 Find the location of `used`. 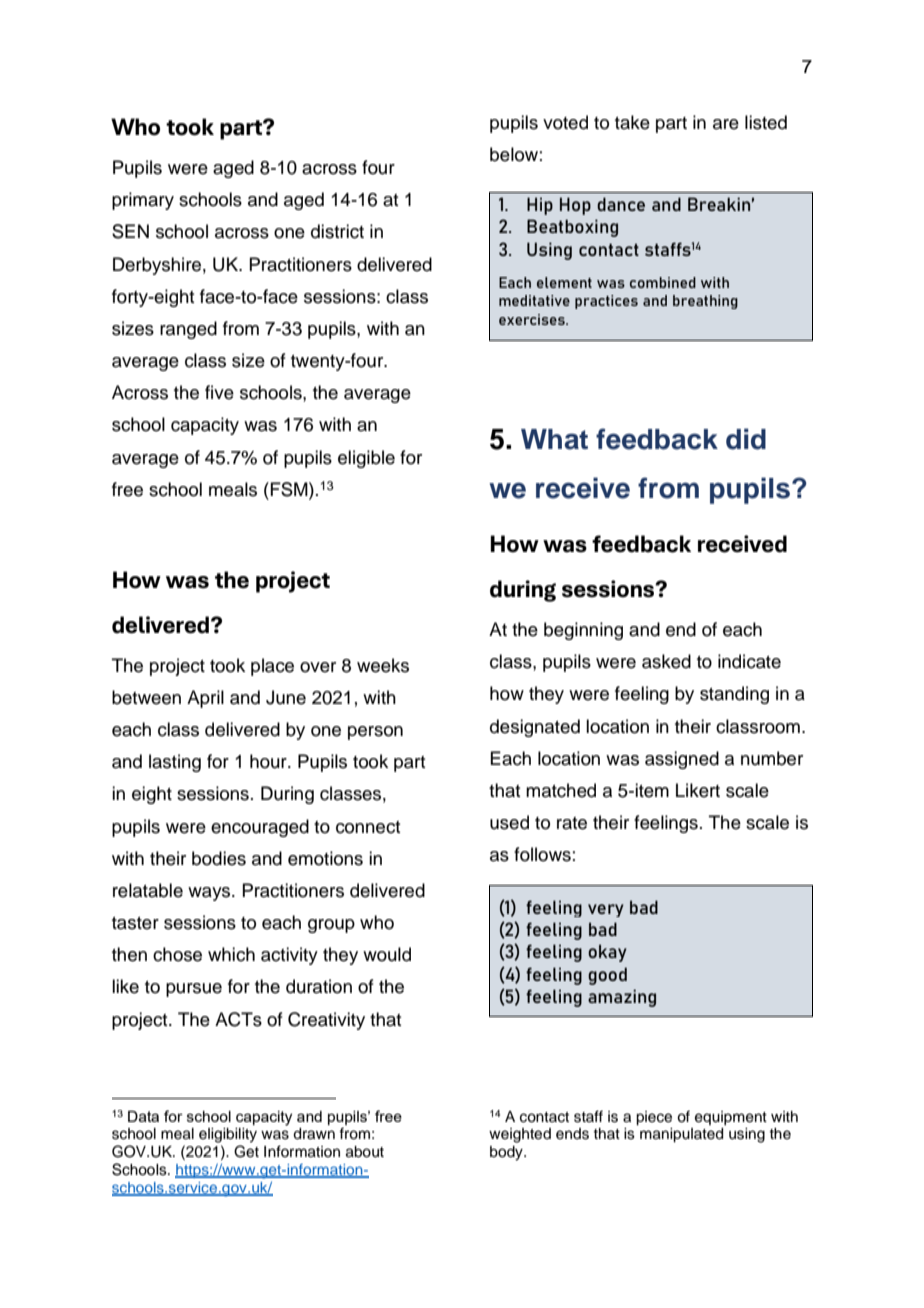

used is located at coordinates (509, 822).
